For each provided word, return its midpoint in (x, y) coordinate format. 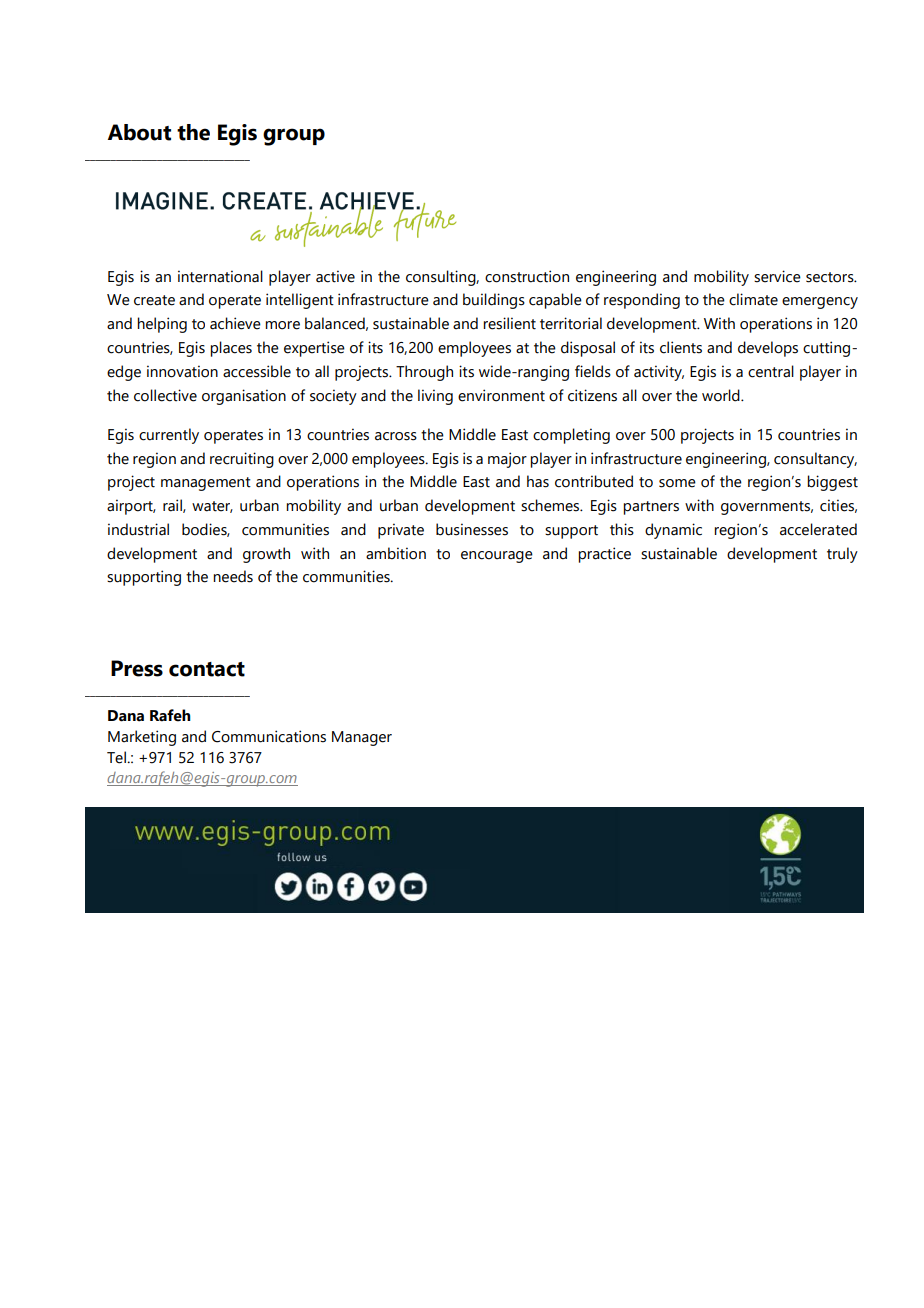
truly (842, 555)
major (507, 460)
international (220, 276)
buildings (494, 301)
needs (233, 576)
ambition (396, 553)
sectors (831, 277)
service (777, 276)
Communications (269, 736)
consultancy (815, 460)
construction (527, 276)
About (139, 132)
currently (169, 436)
